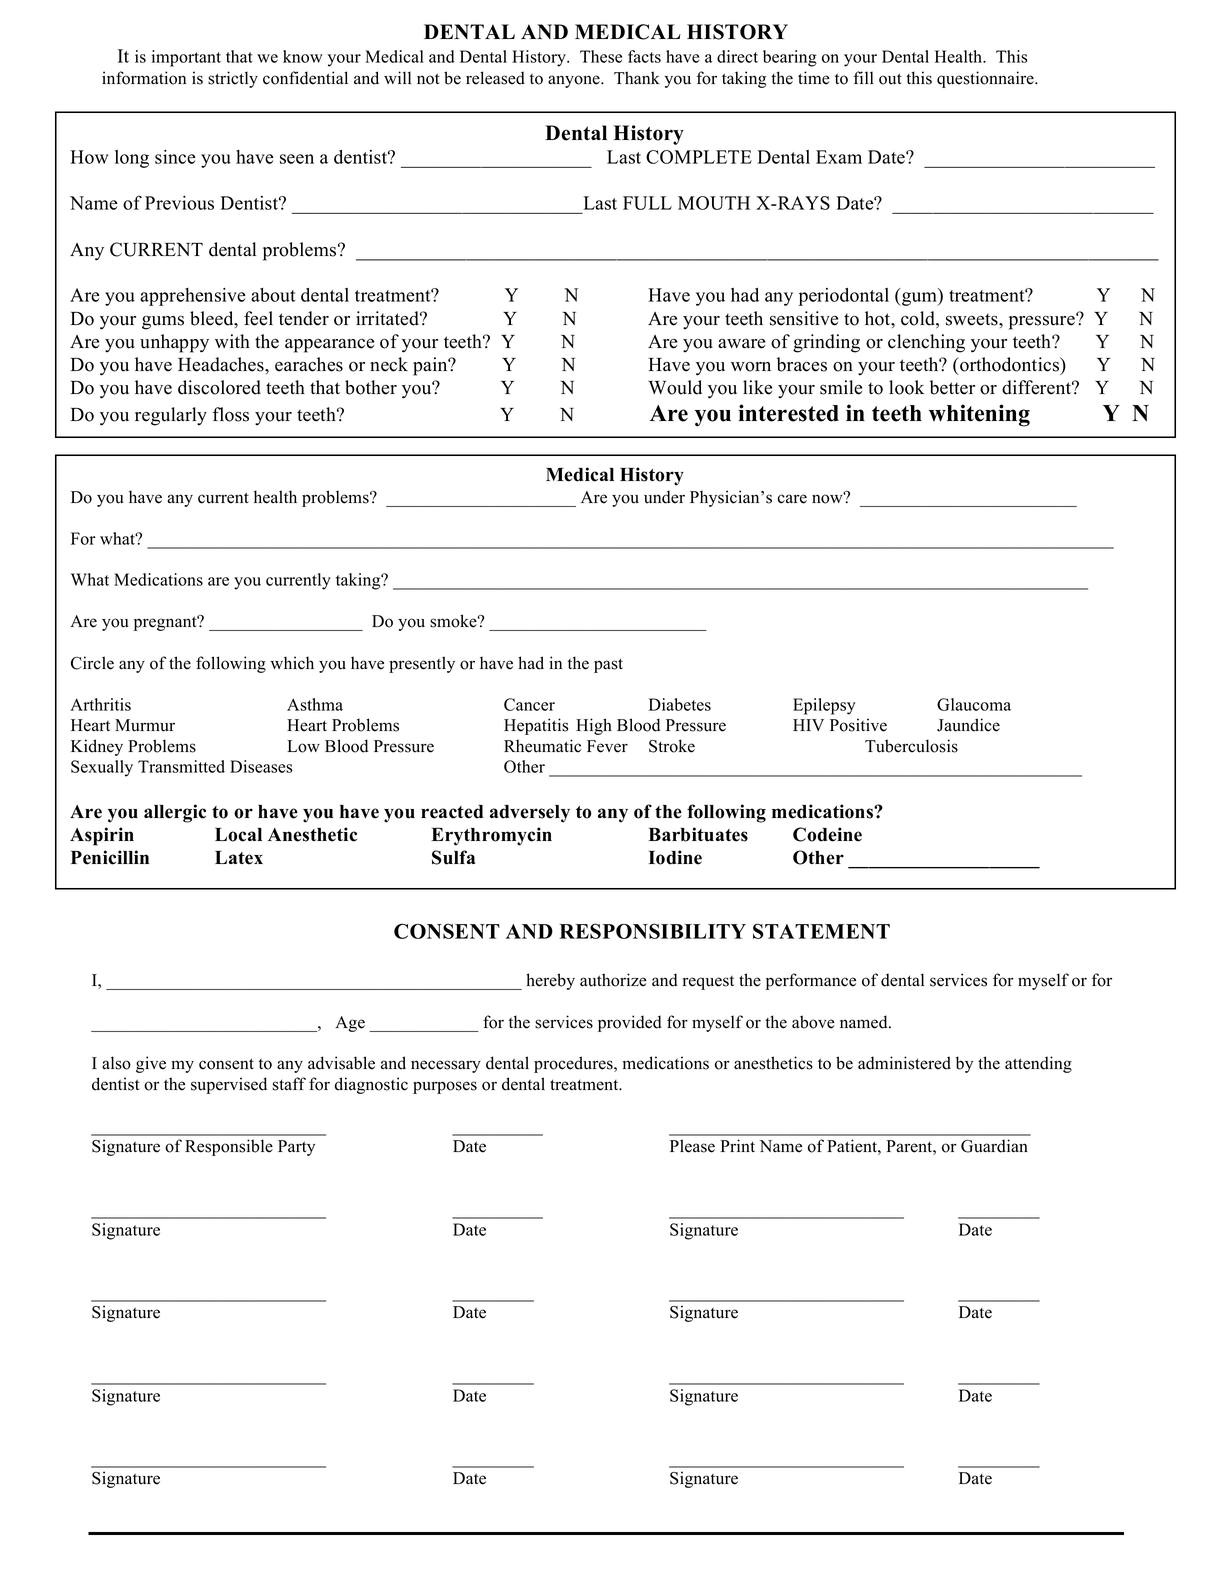 This screenshot has height=1589, width=1228. Describe the element at coordinates (292, 663) in the screenshot. I see `which` at that location.
